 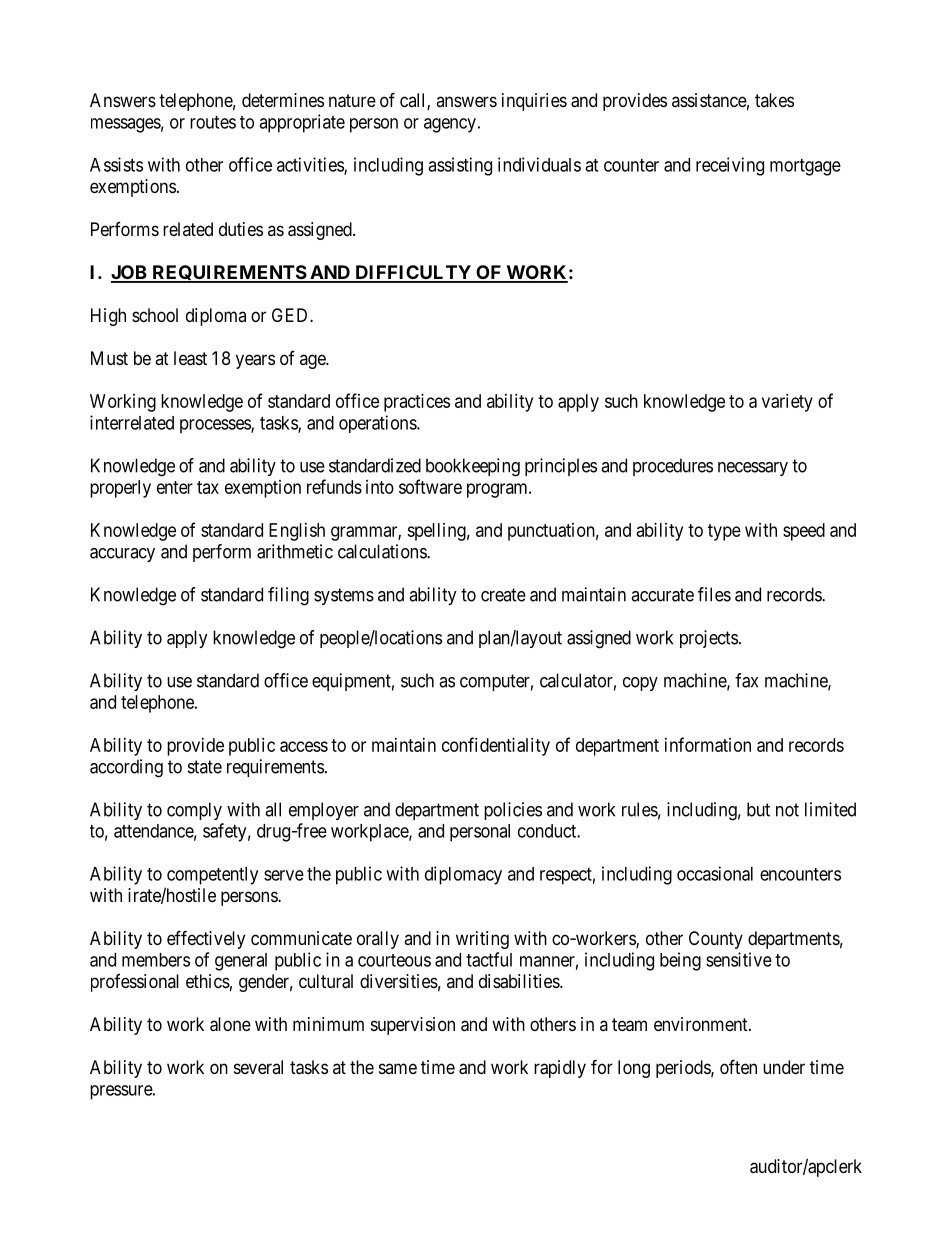 I want to click on bookkeeping, so click(x=473, y=467).
